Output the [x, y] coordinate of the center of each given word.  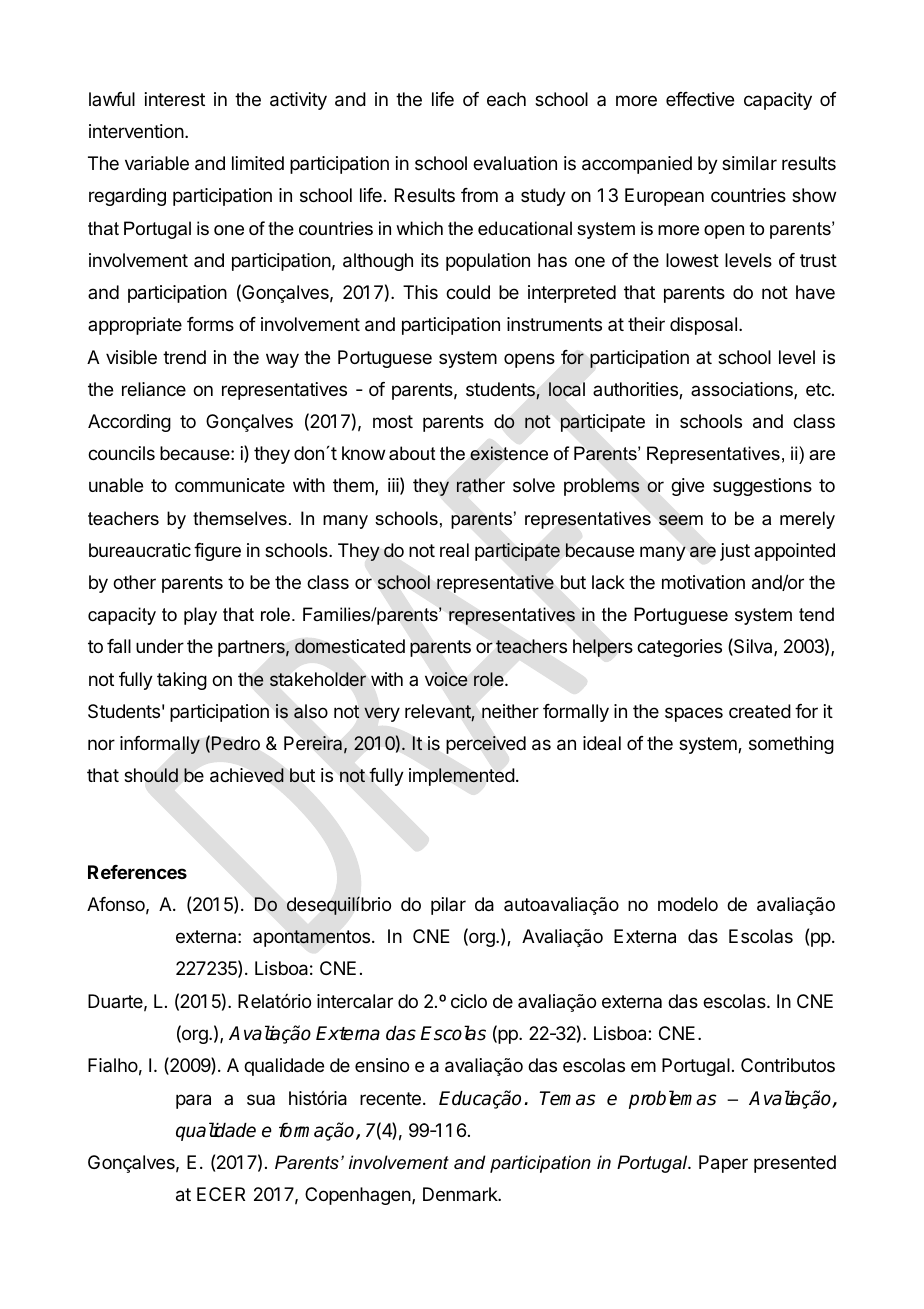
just [735, 552]
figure [217, 552]
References [137, 872]
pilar [448, 906]
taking [182, 681]
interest [175, 99]
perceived [486, 745]
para [193, 1101]
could [468, 292]
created [760, 711]
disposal [703, 326]
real [454, 550]
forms [210, 324]
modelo [688, 904]
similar [749, 163]
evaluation [515, 163]
